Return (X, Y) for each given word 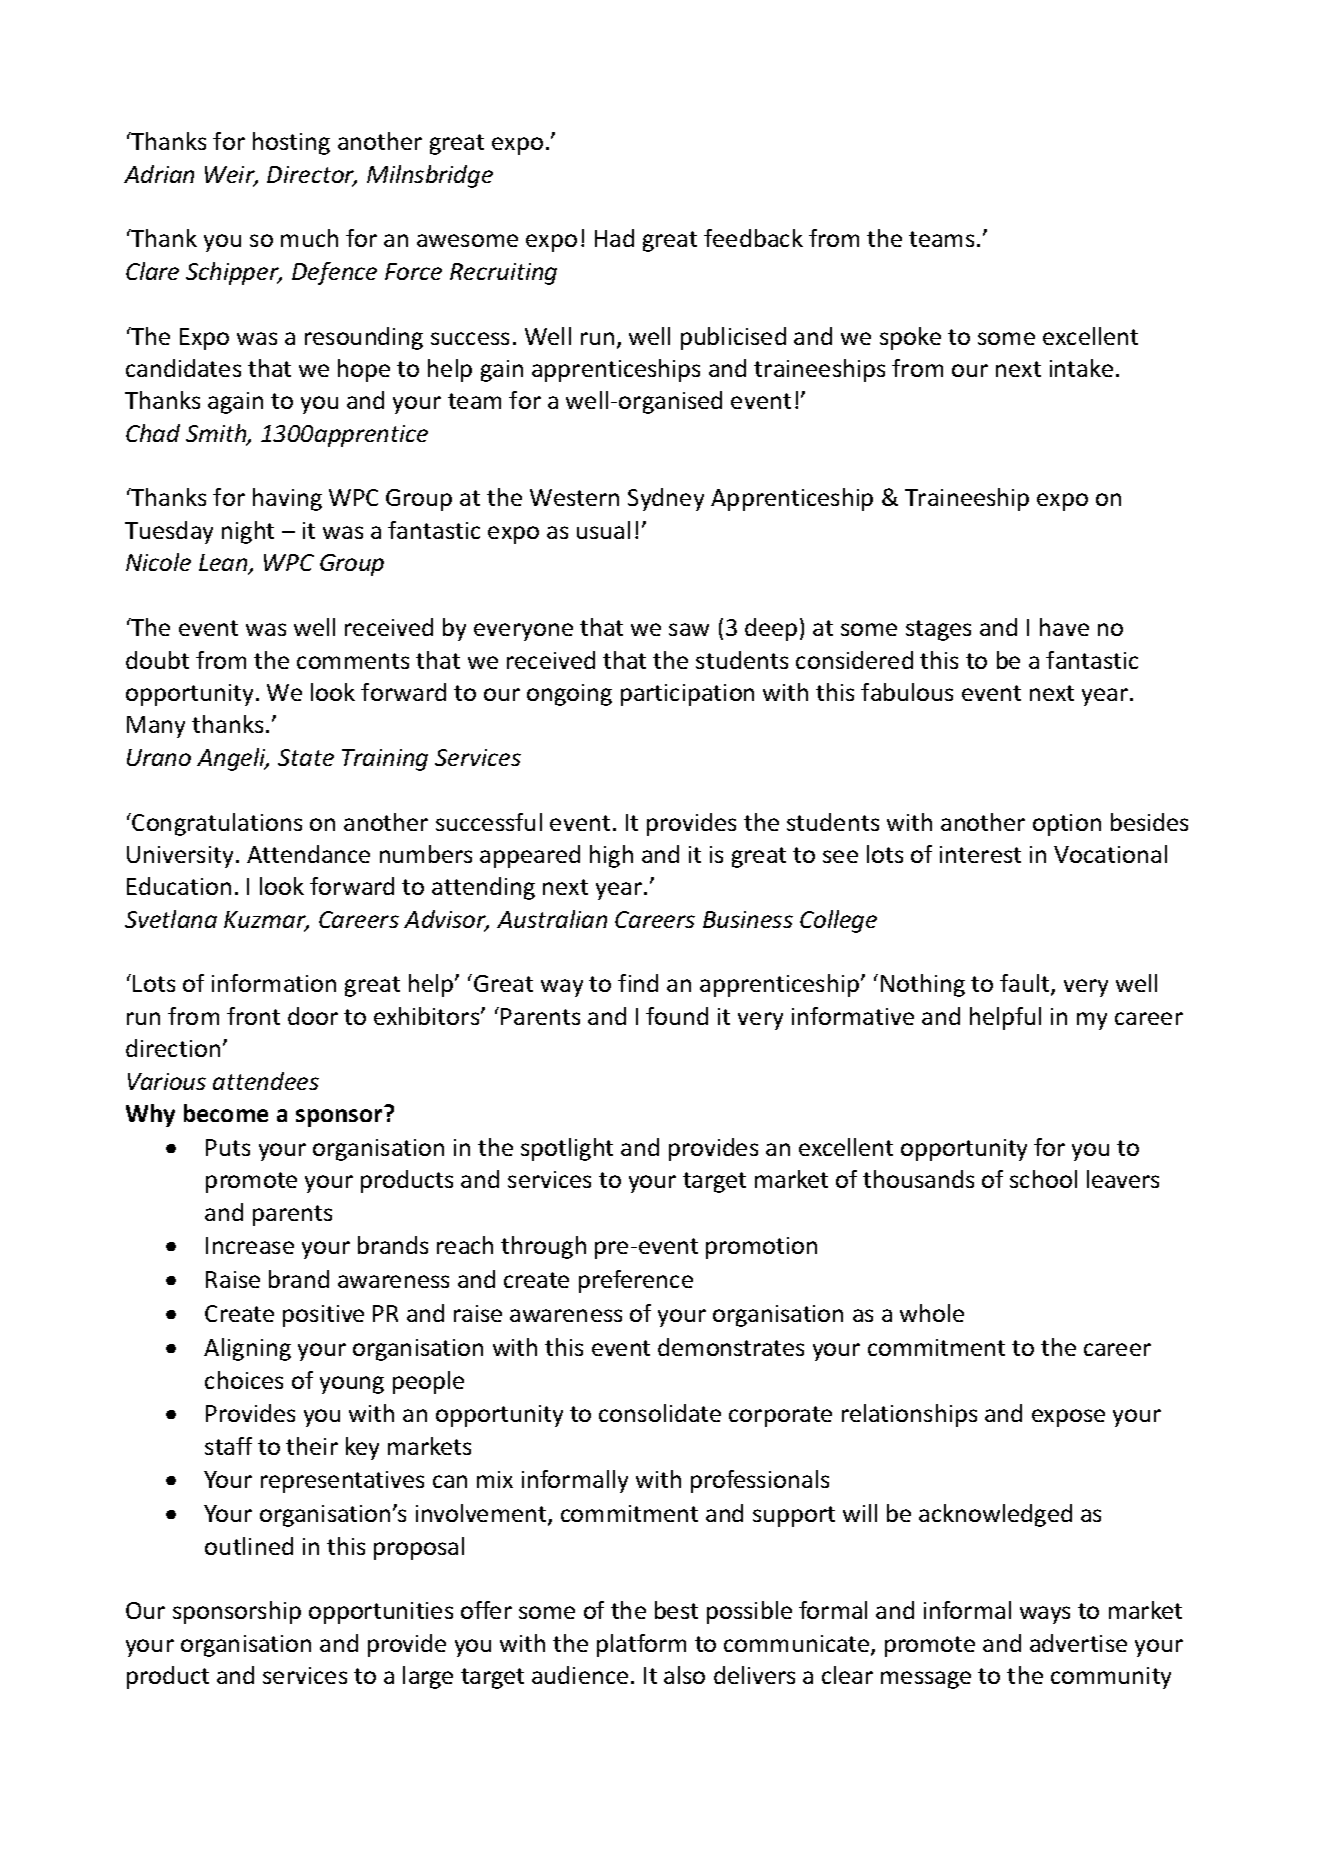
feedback (753, 238)
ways (1045, 1615)
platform (641, 1645)
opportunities (381, 1613)
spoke (910, 338)
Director (312, 176)
